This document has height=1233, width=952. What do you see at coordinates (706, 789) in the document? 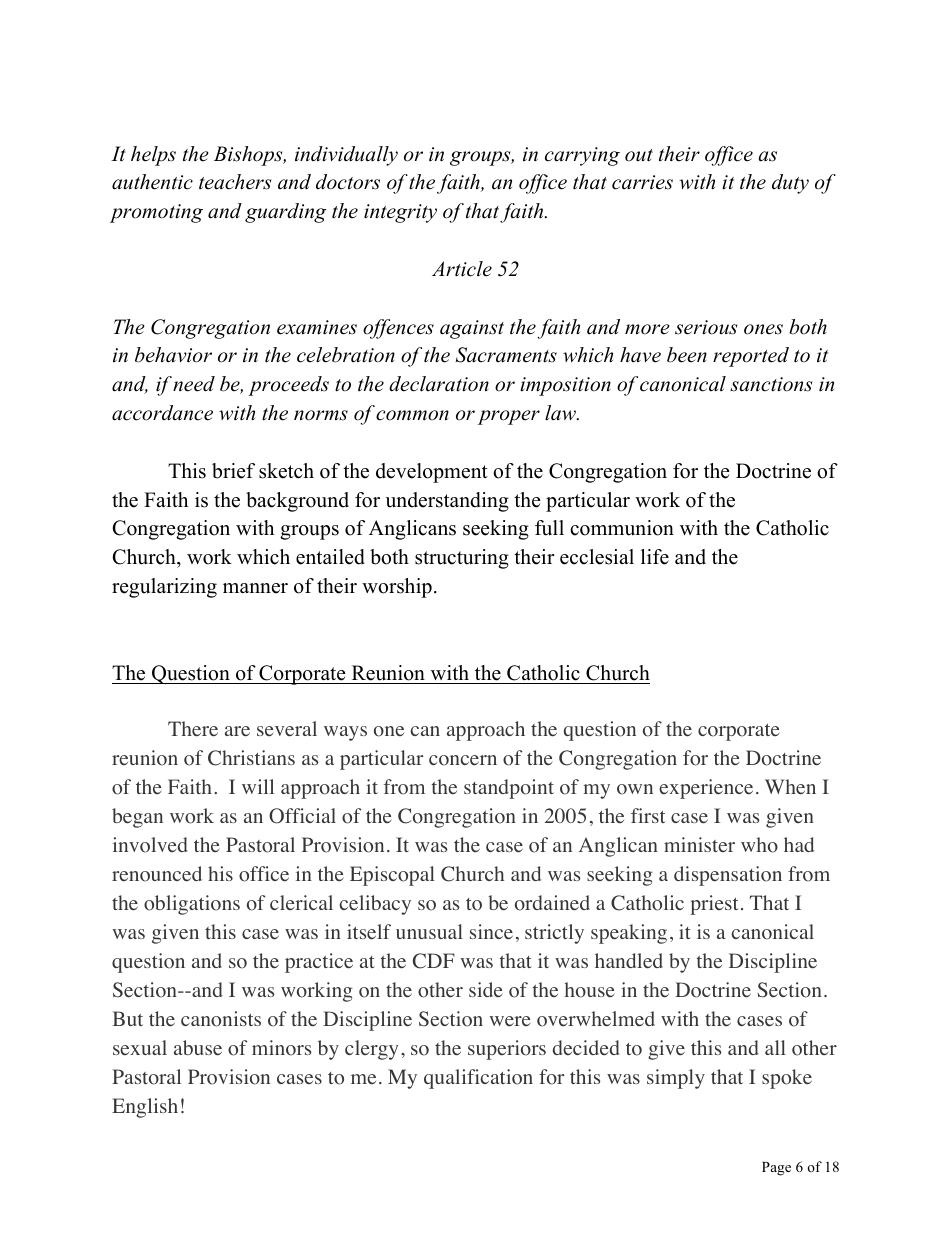
I see `experience` at bounding box center [706, 789].
